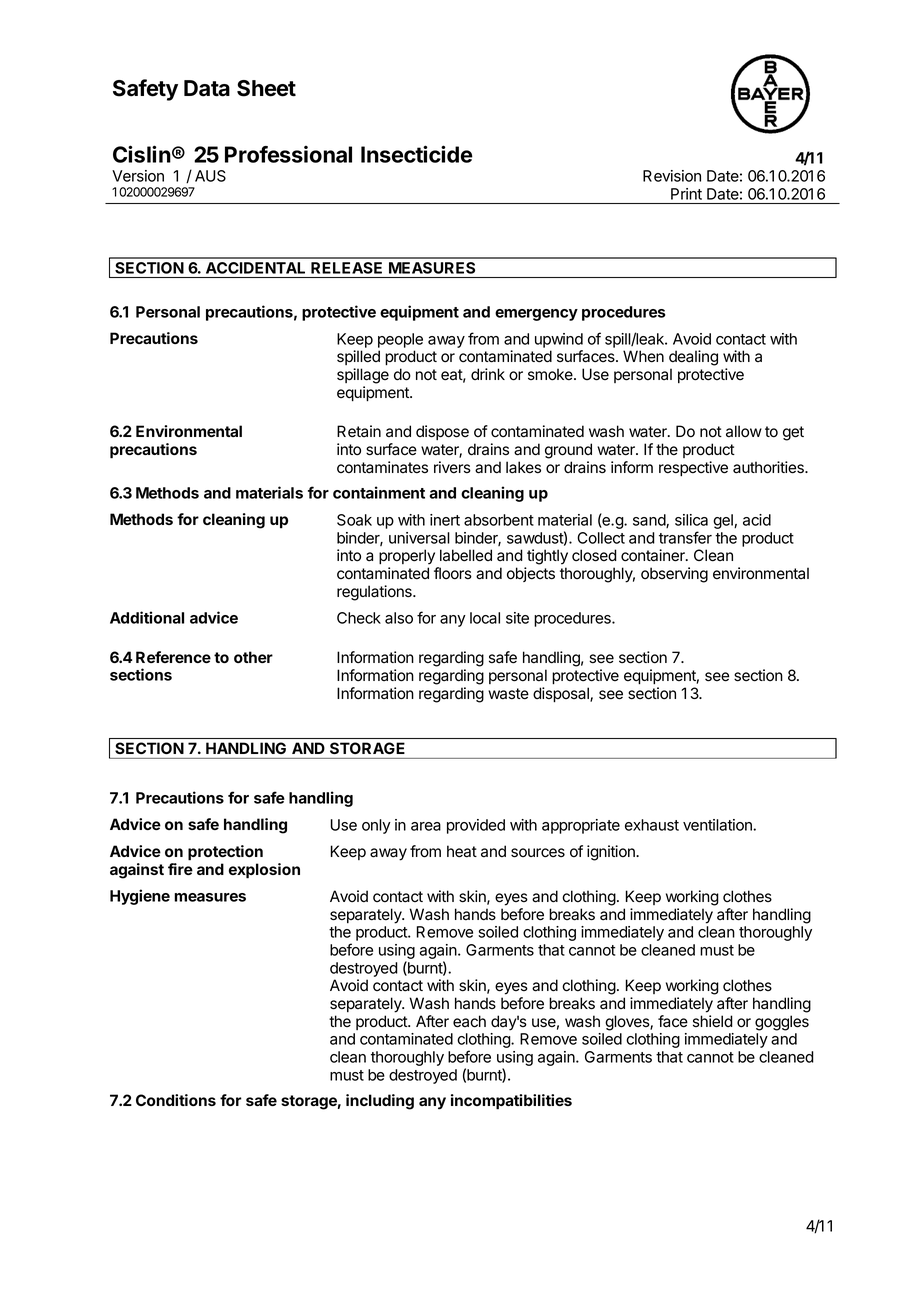 The width and height of the page is (924, 1308). What do you see at coordinates (724, 521) in the page?
I see `gel` at bounding box center [724, 521].
